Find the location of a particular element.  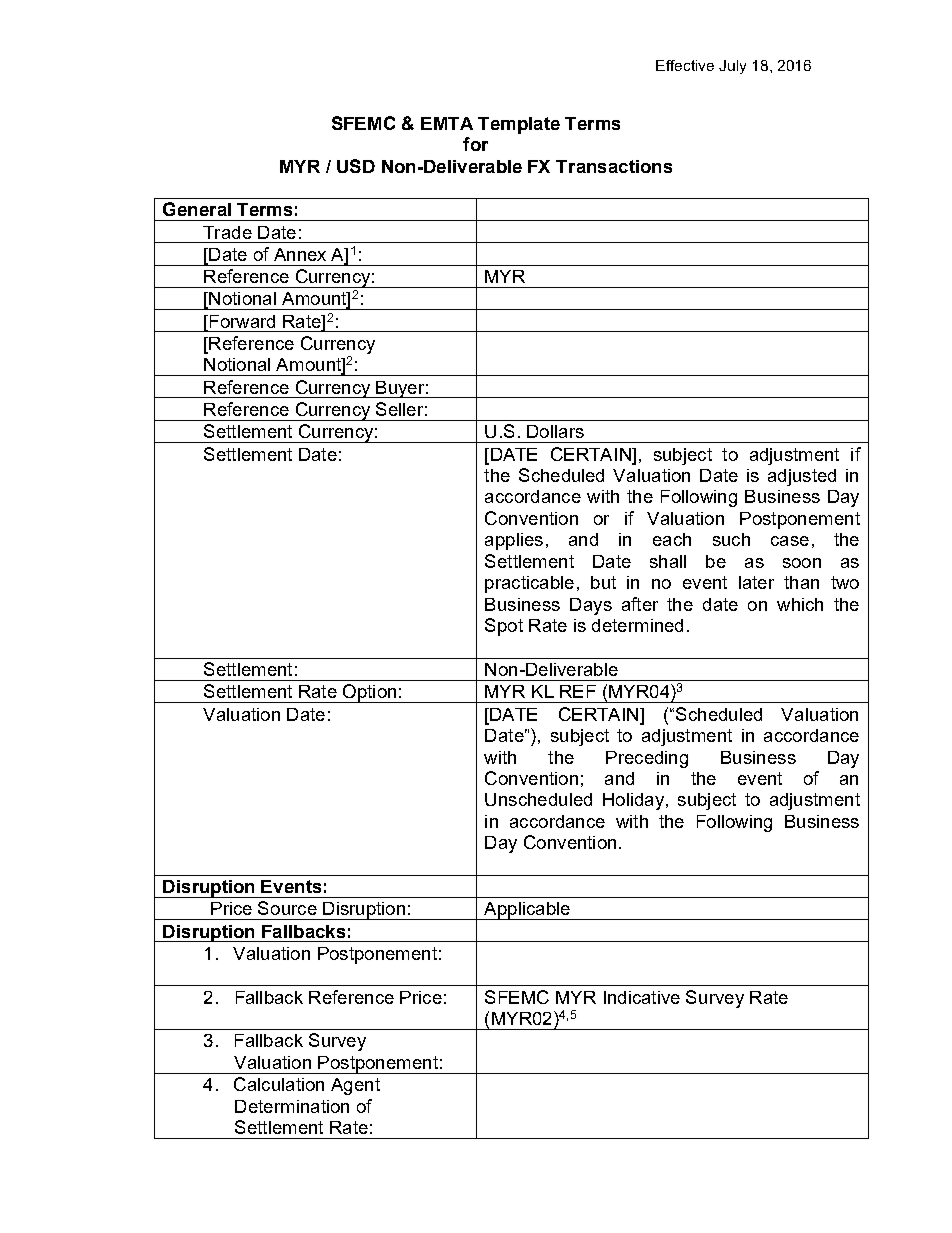

USD is located at coordinates (356, 166).
